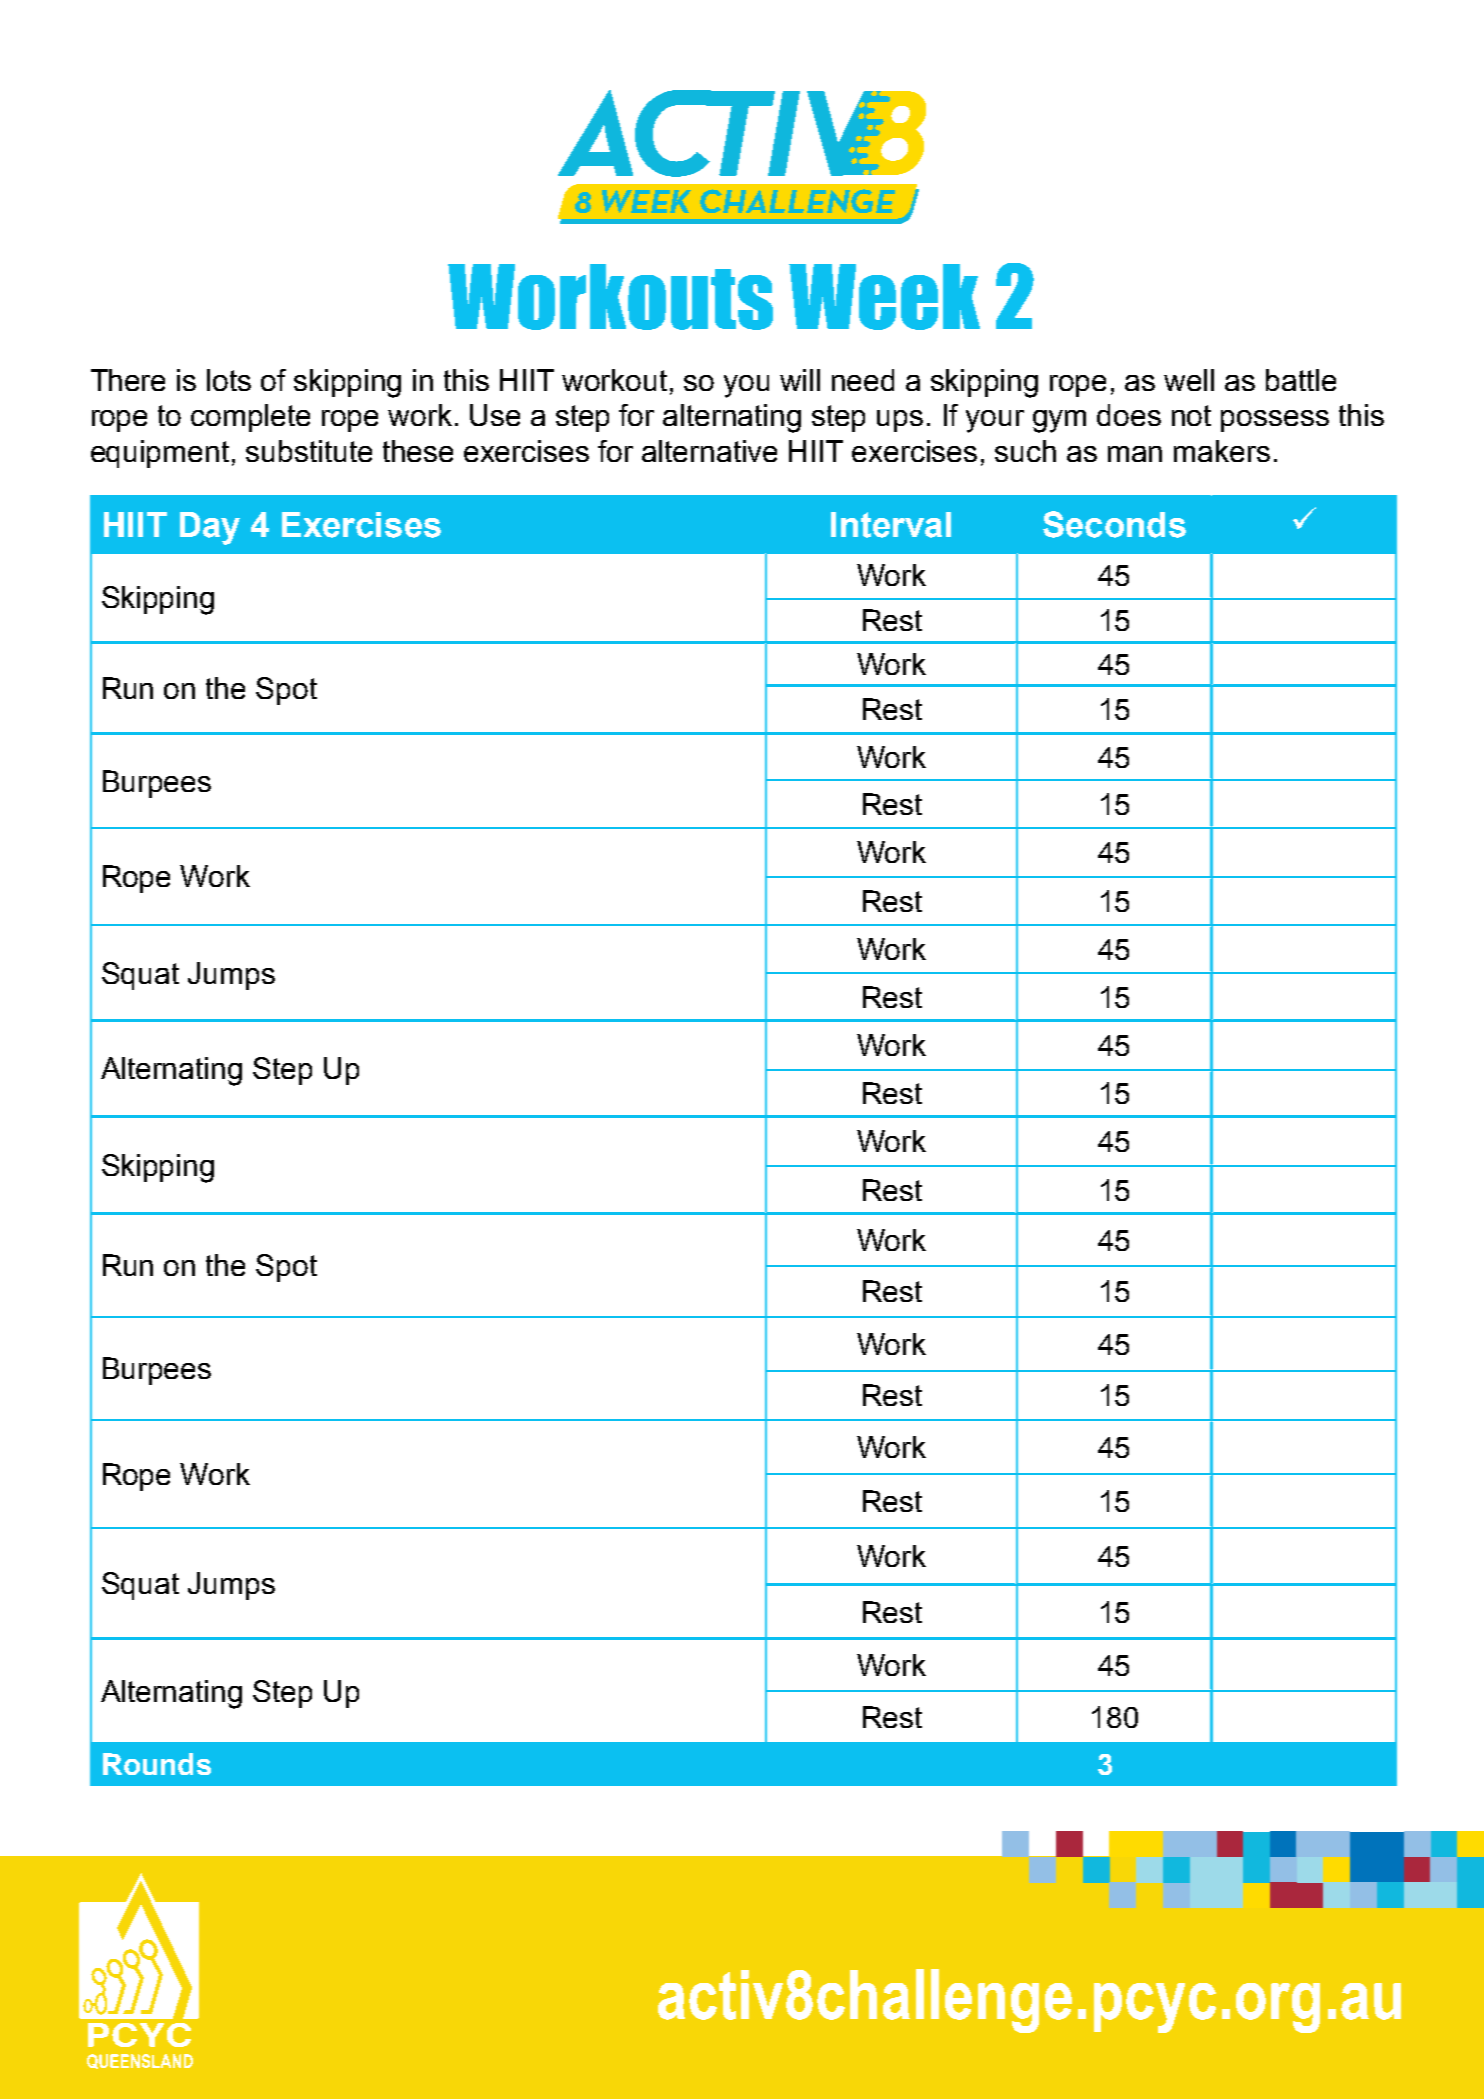 This screenshot has width=1484, height=2099. Describe the element at coordinates (1135, 454) in the screenshot. I see `man` at that location.
